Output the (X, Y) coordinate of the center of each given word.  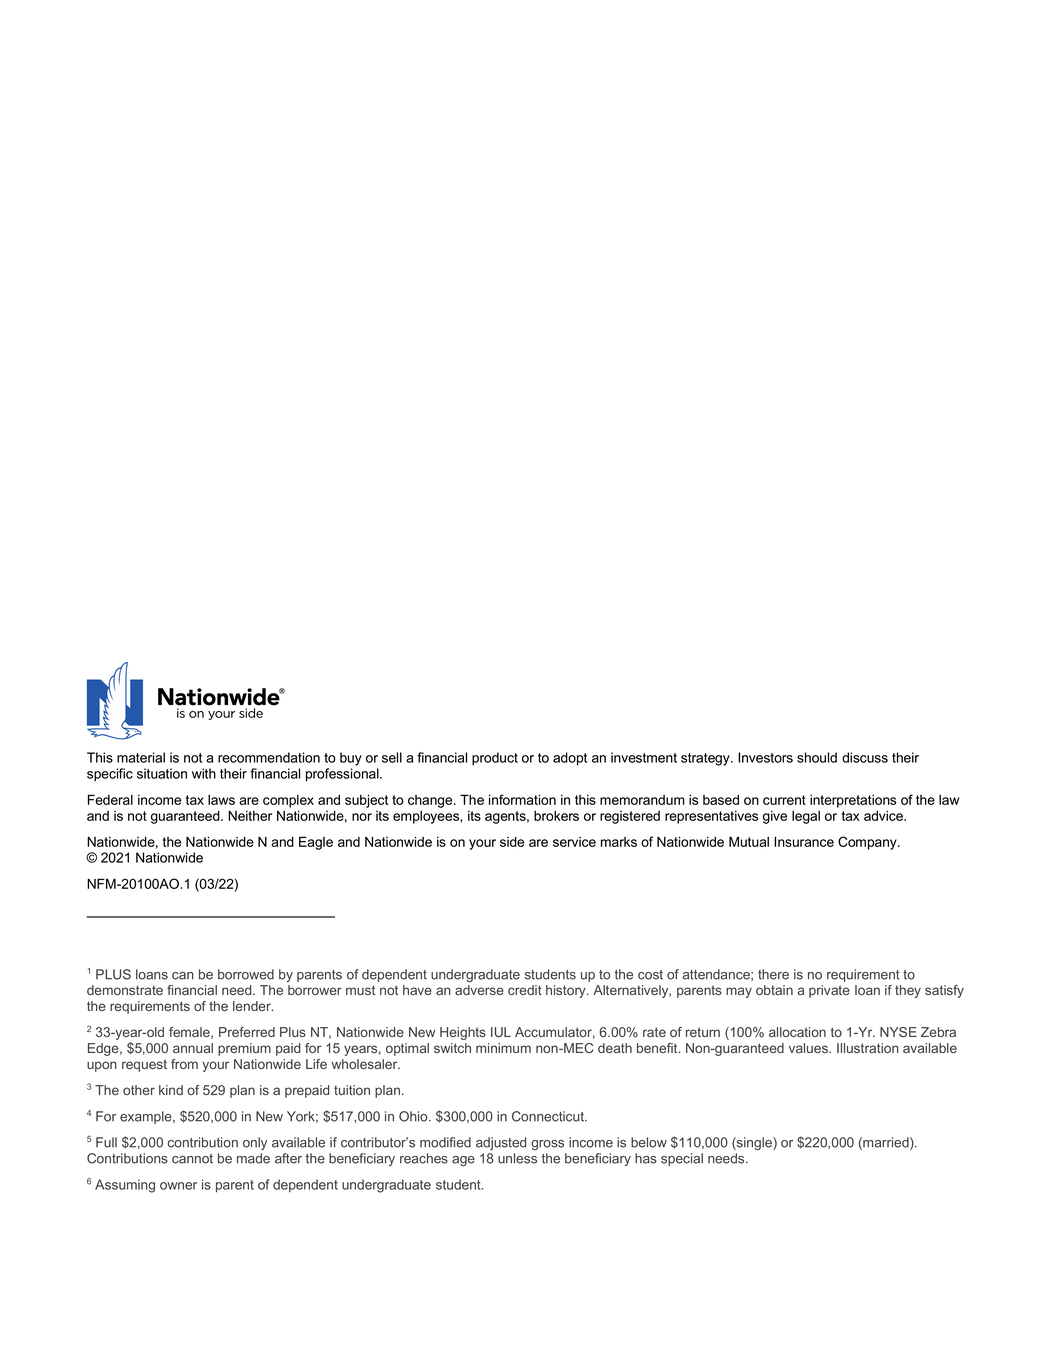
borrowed (246, 974)
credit (525, 990)
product (495, 759)
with (204, 773)
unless (517, 1158)
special (682, 1159)
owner (178, 1186)
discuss (865, 757)
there (773, 974)
